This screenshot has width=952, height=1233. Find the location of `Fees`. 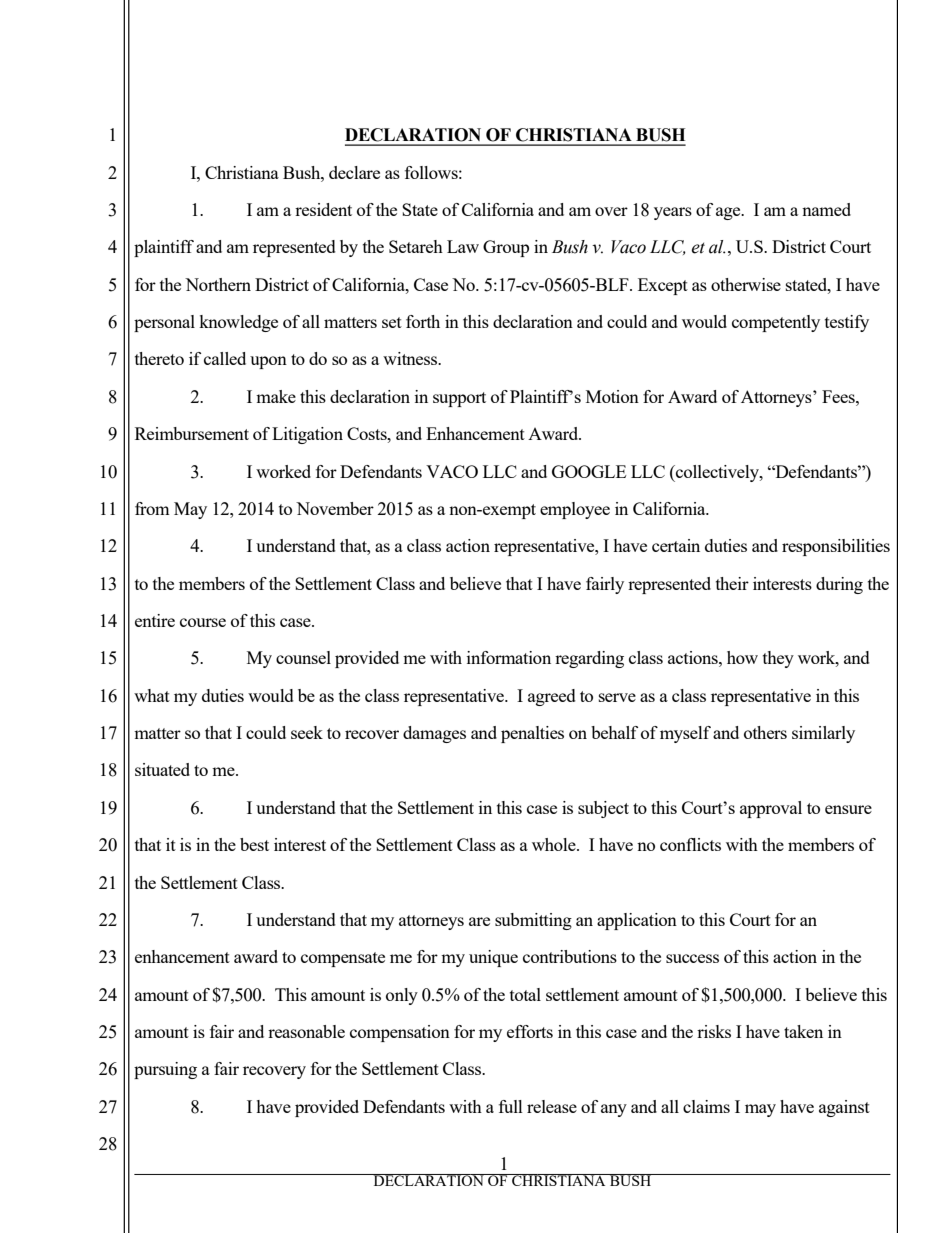

Fees is located at coordinates (839, 396).
